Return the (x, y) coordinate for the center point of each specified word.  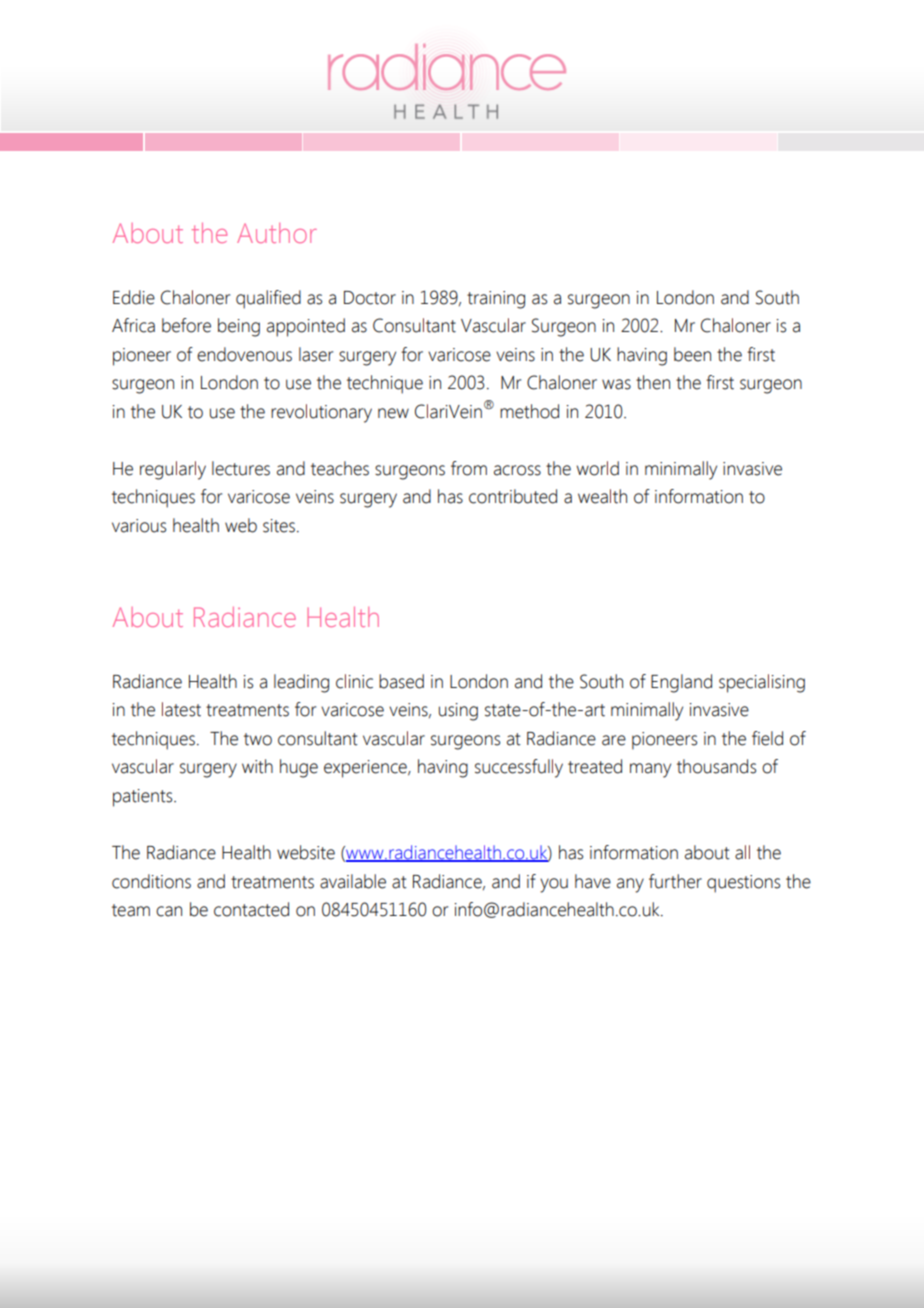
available (353, 881)
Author (277, 233)
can (169, 911)
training (496, 300)
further (675, 881)
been (692, 354)
